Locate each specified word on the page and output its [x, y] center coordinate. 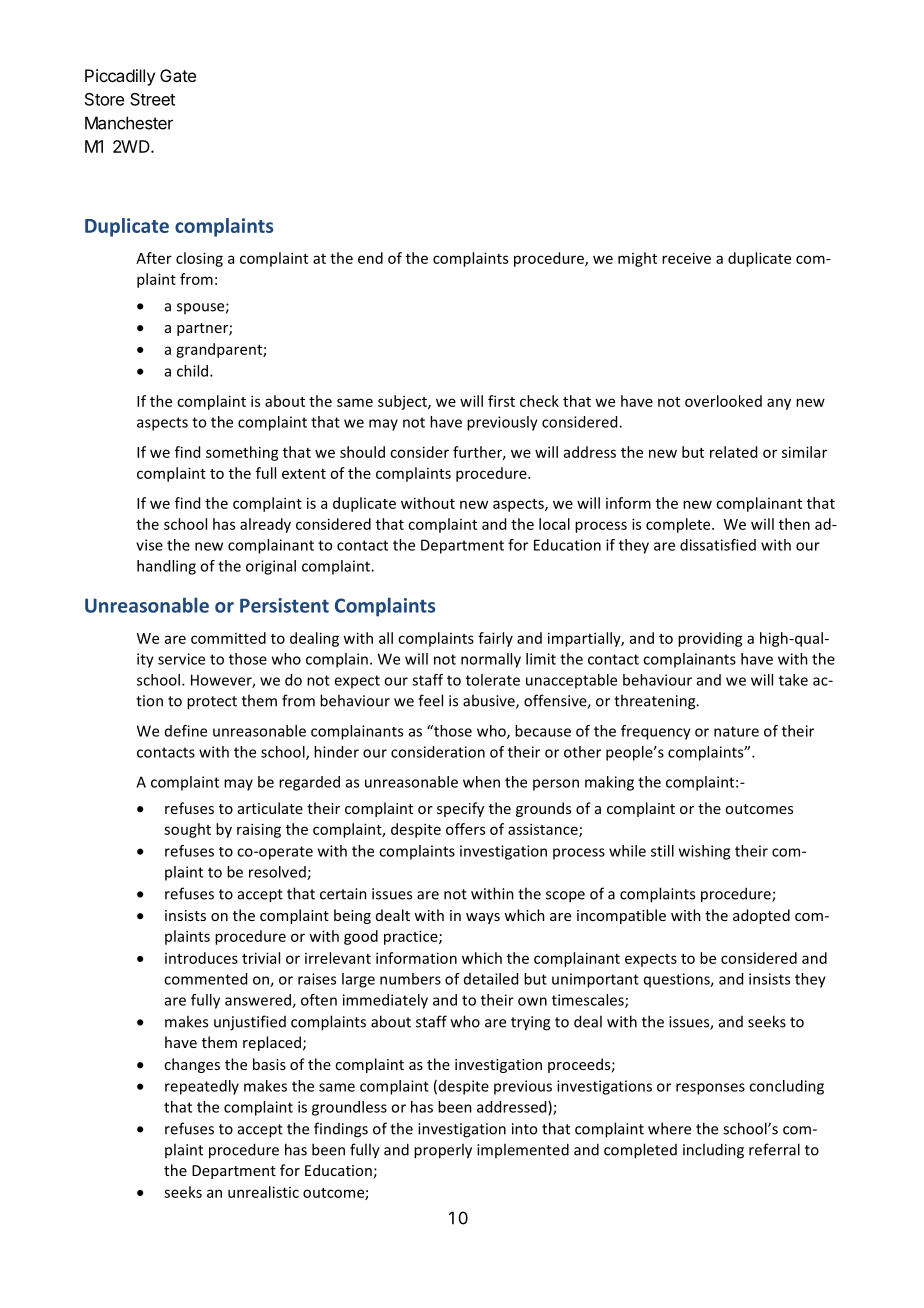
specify [460, 809]
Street [152, 99]
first [501, 401]
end [370, 258]
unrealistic [263, 1192]
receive [686, 258]
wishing [704, 852]
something [242, 453]
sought [187, 830]
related [733, 452]
